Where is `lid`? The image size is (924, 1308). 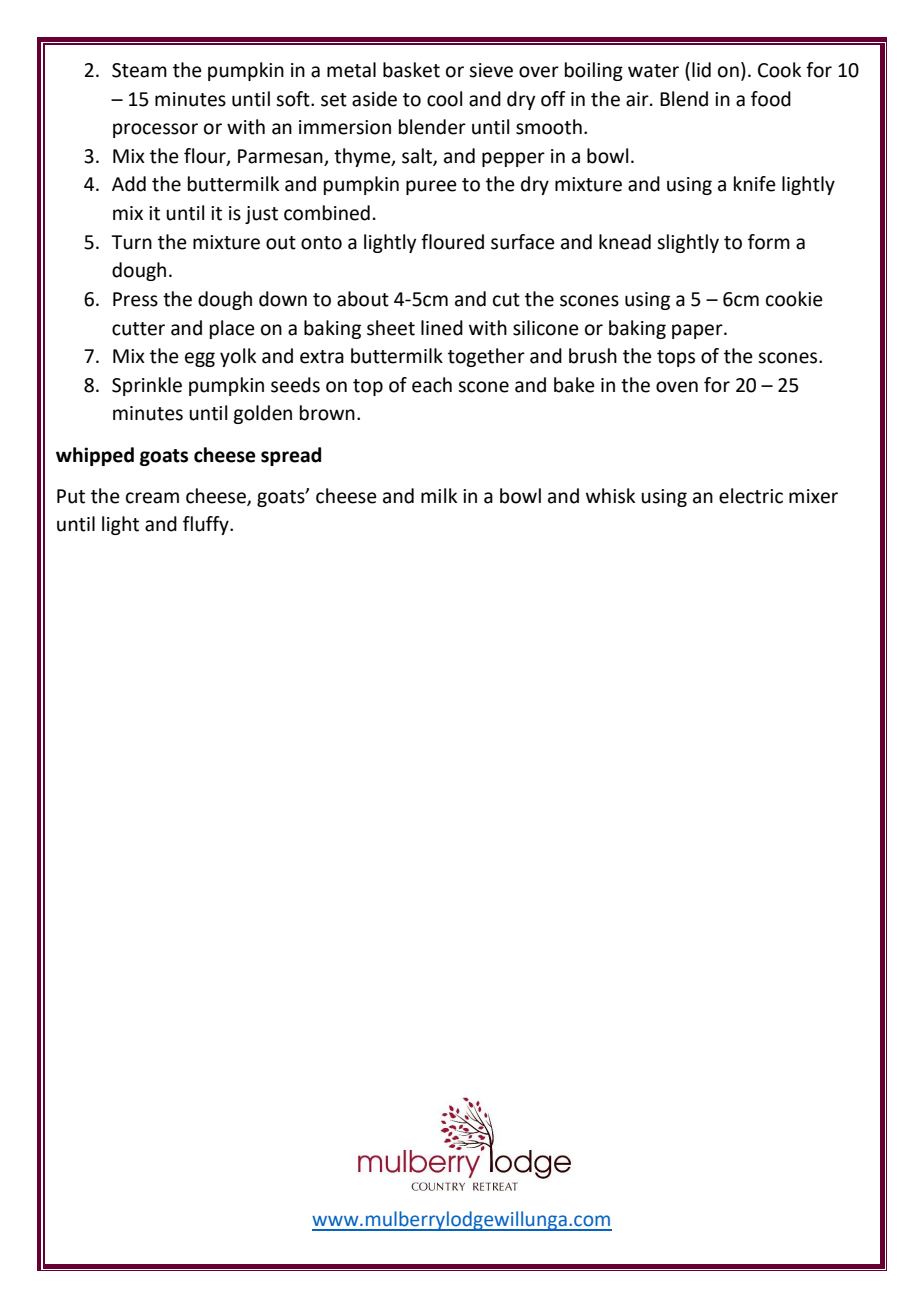 lid is located at coordinates (701, 70).
